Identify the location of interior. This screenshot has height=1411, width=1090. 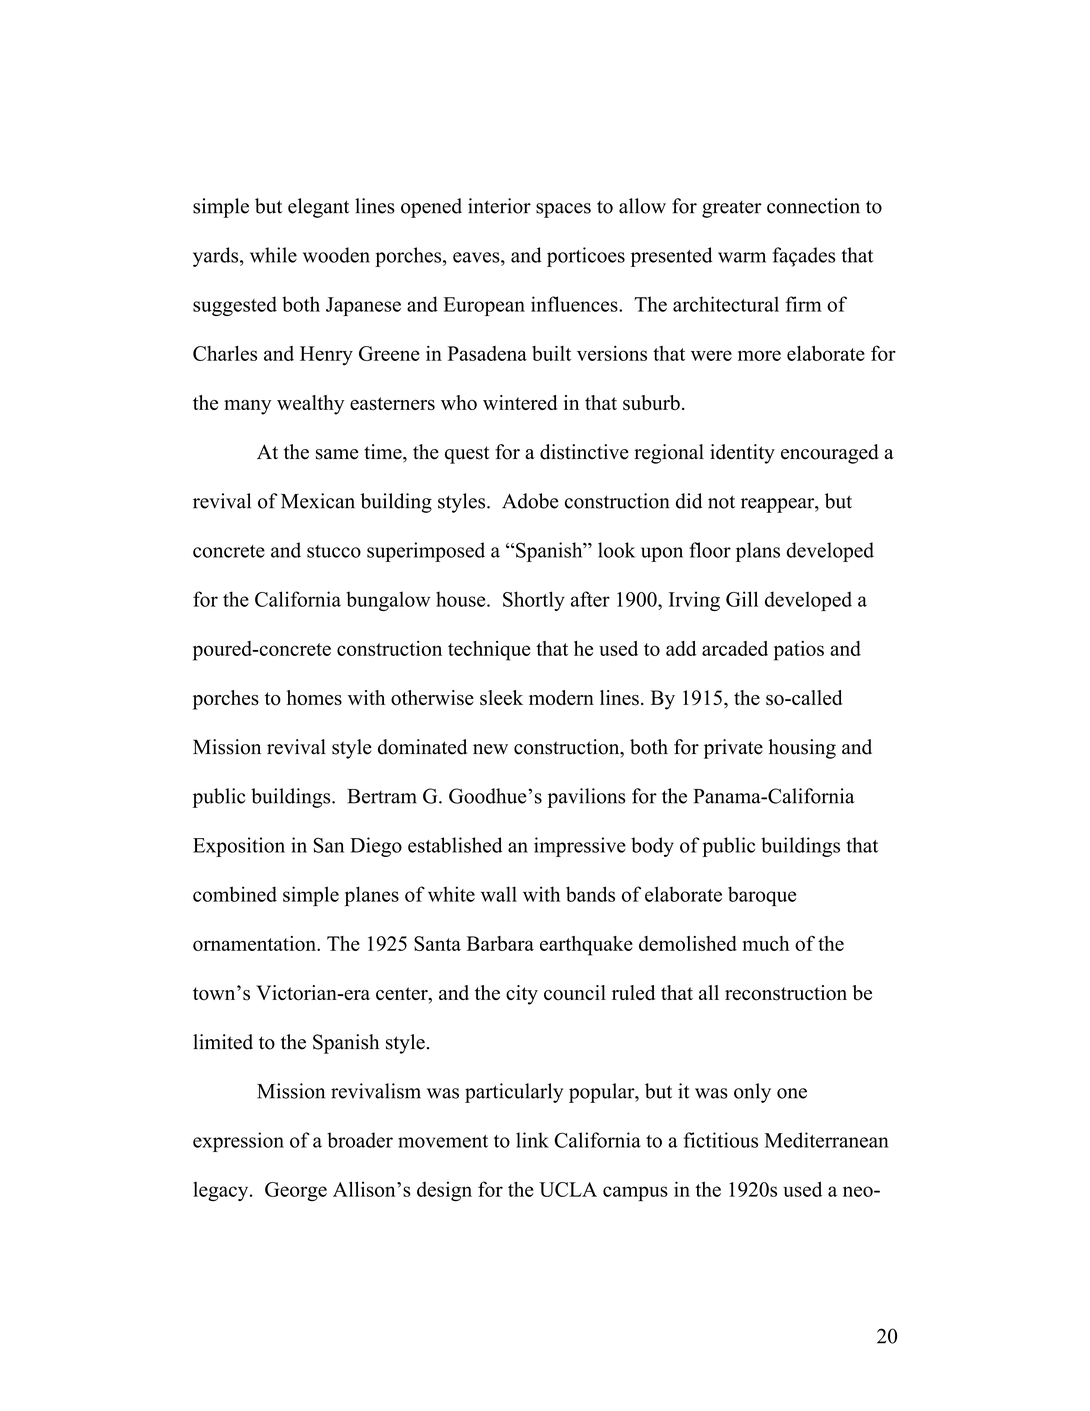
(499, 206).
